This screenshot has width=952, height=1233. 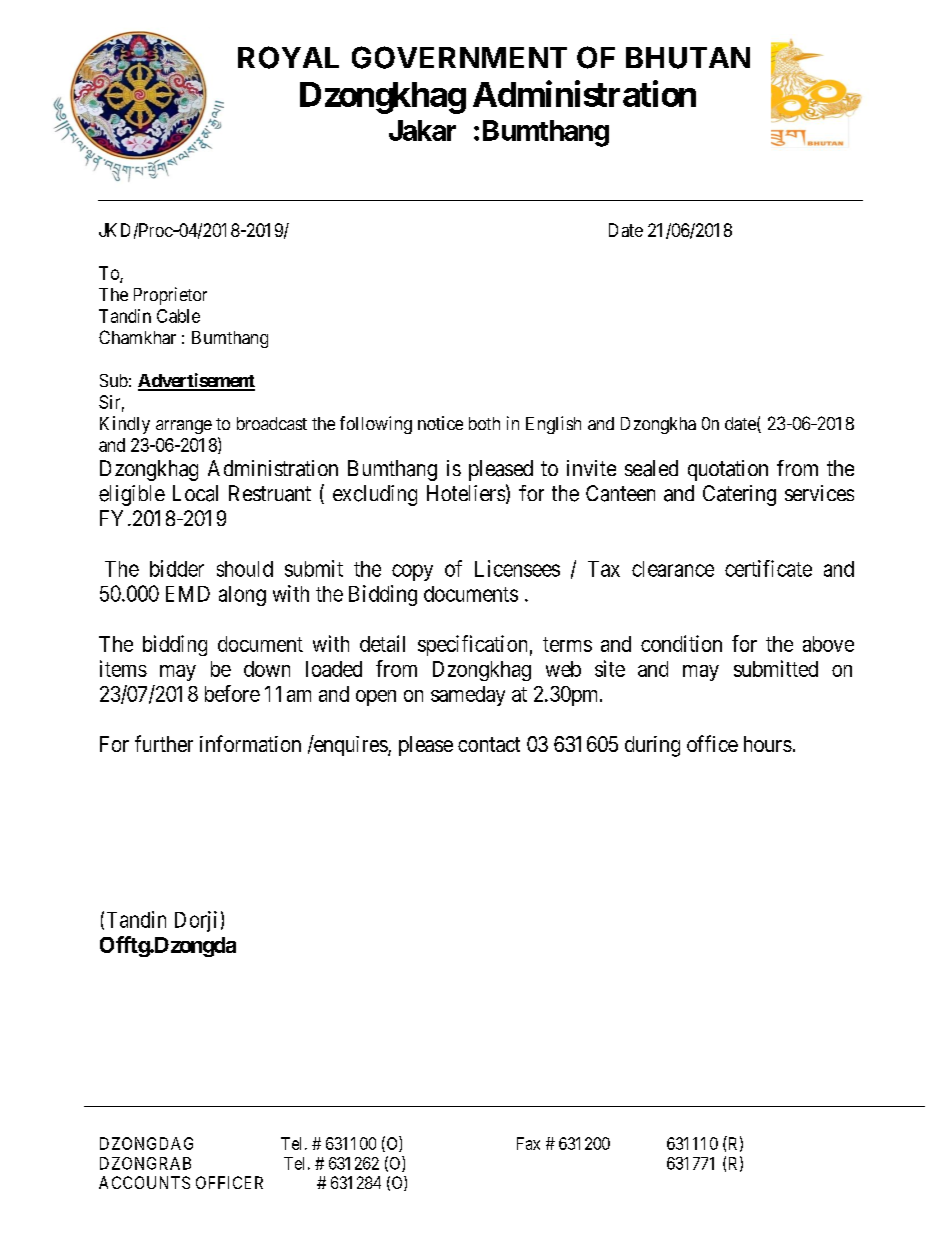 What do you see at coordinates (144, 1182) in the screenshot?
I see `ACCOUNTS` at bounding box center [144, 1182].
